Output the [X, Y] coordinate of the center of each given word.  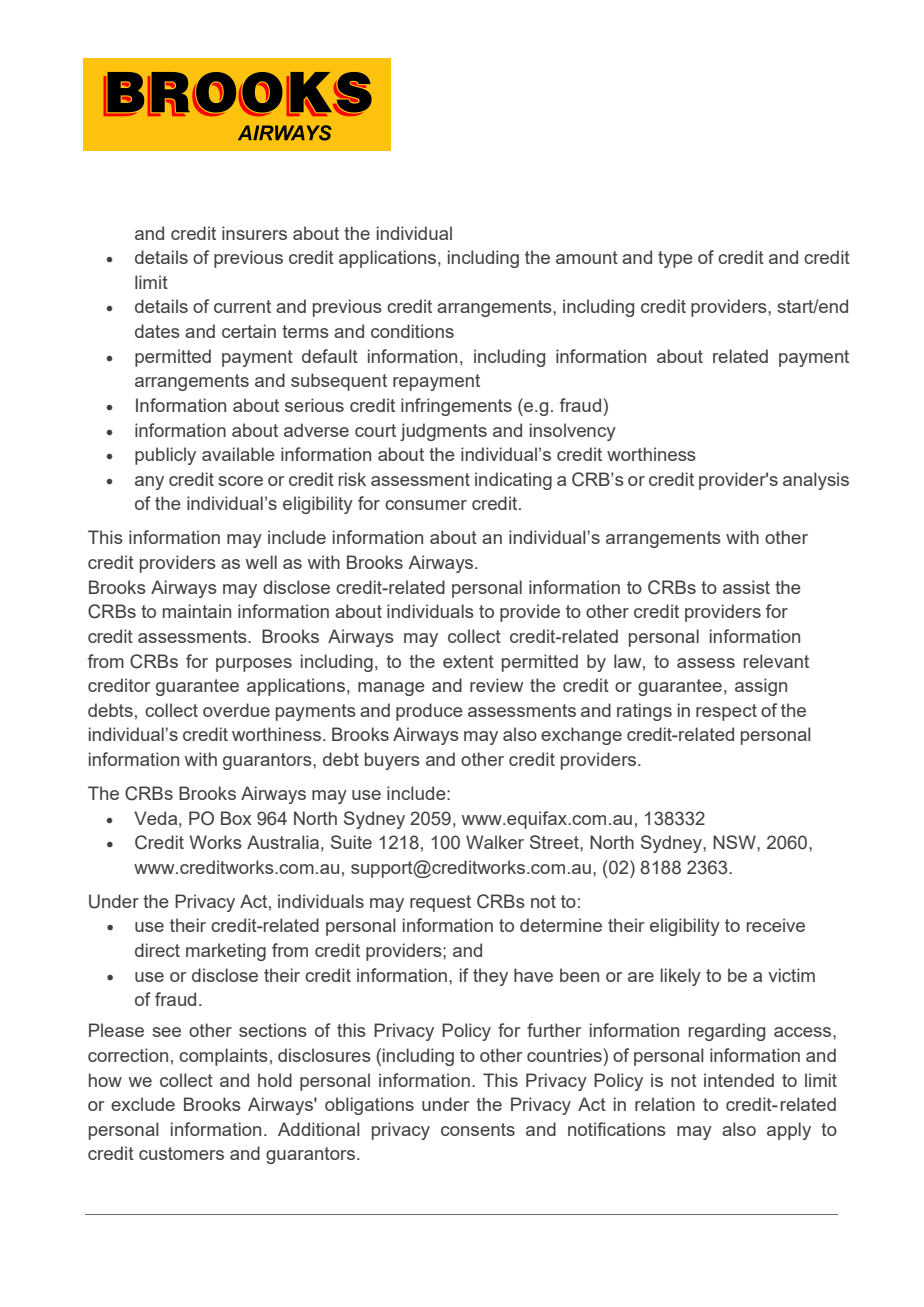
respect [726, 712]
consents [478, 1129]
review [496, 685]
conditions [412, 331]
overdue [236, 710]
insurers [254, 233]
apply [789, 1131]
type [675, 259]
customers [181, 1153]
